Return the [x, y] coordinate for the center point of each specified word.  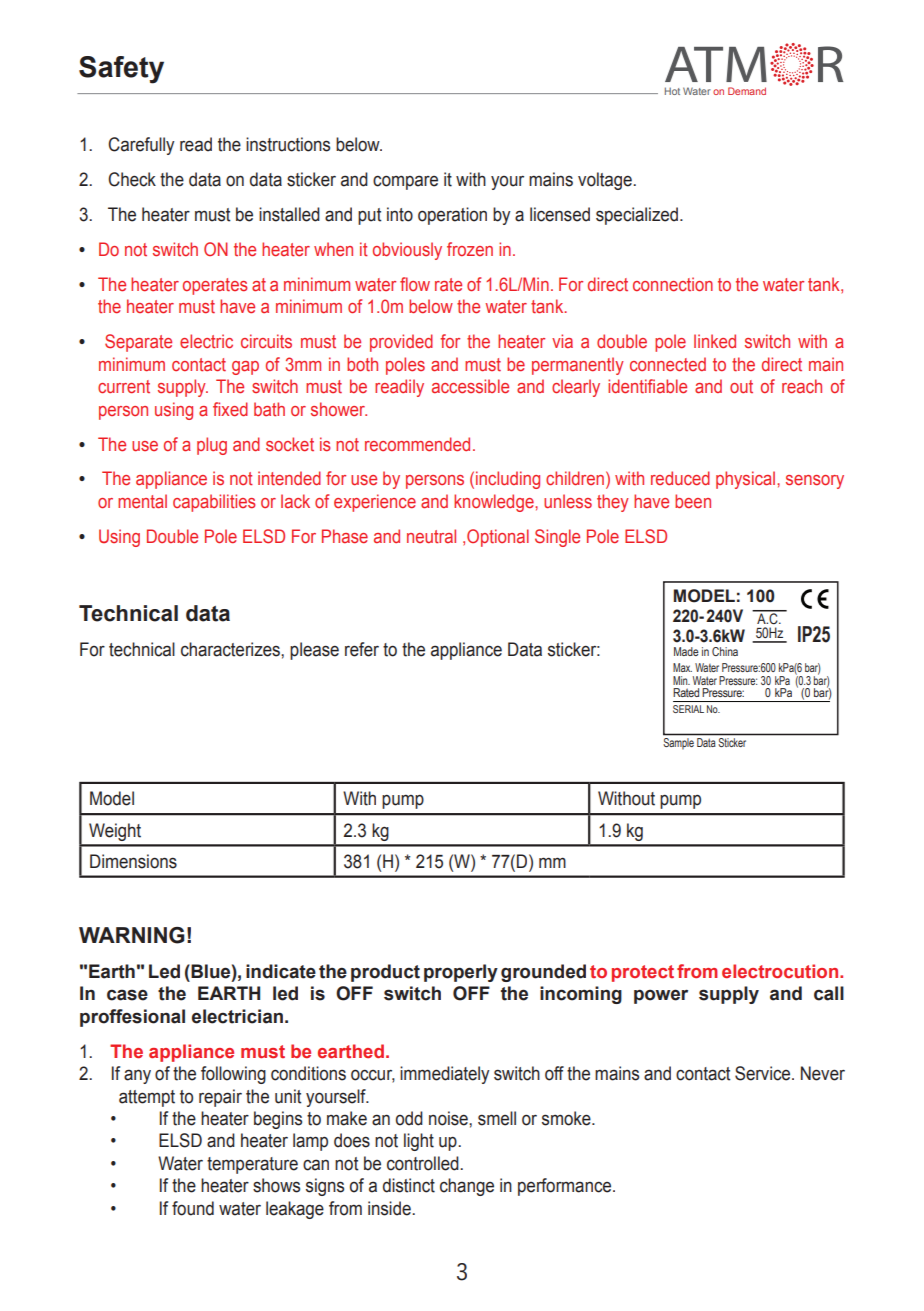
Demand [747, 91]
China [725, 651]
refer [362, 649]
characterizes [231, 649]
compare [405, 182]
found [193, 1208]
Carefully [141, 146]
